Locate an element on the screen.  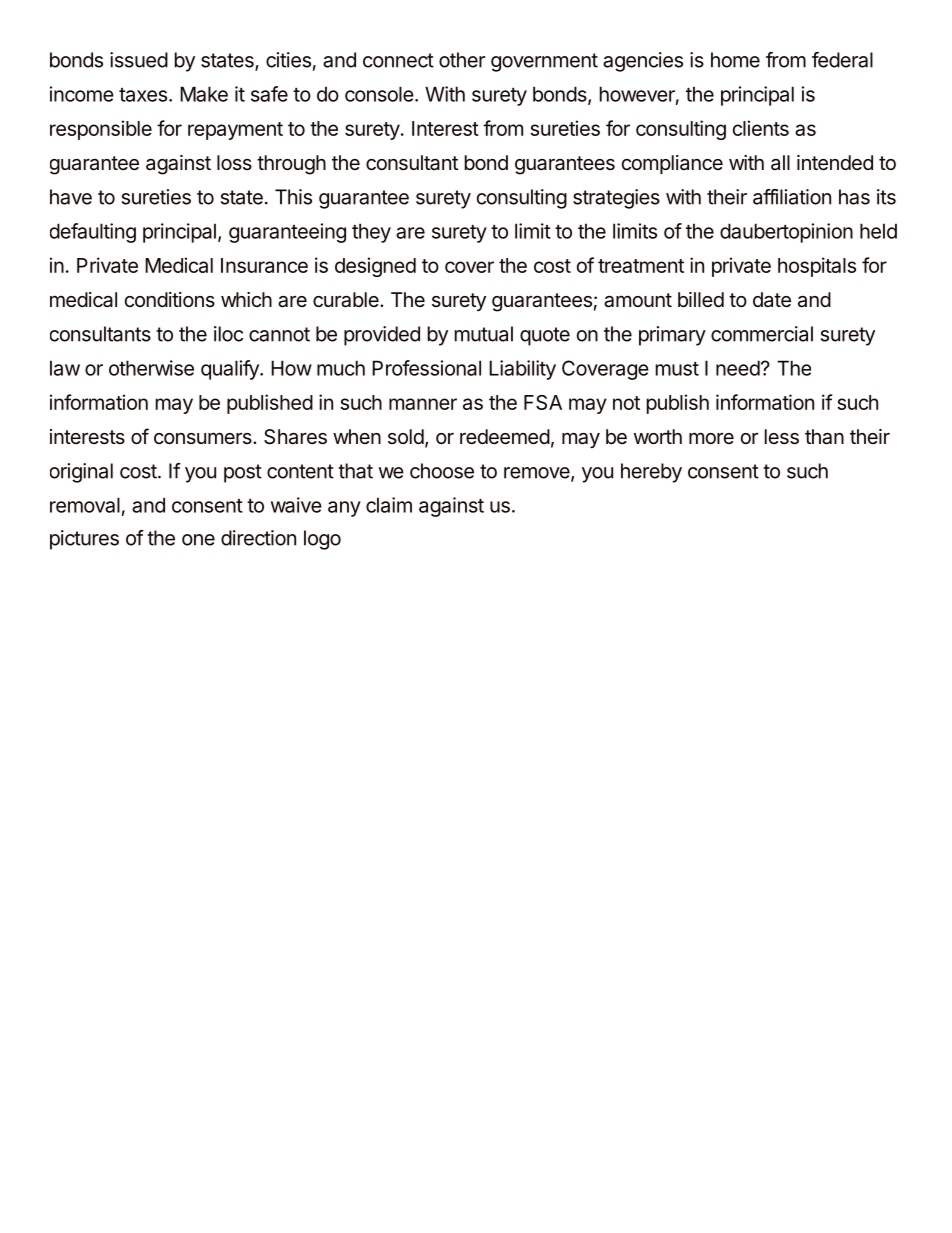
home is located at coordinates (735, 60).
